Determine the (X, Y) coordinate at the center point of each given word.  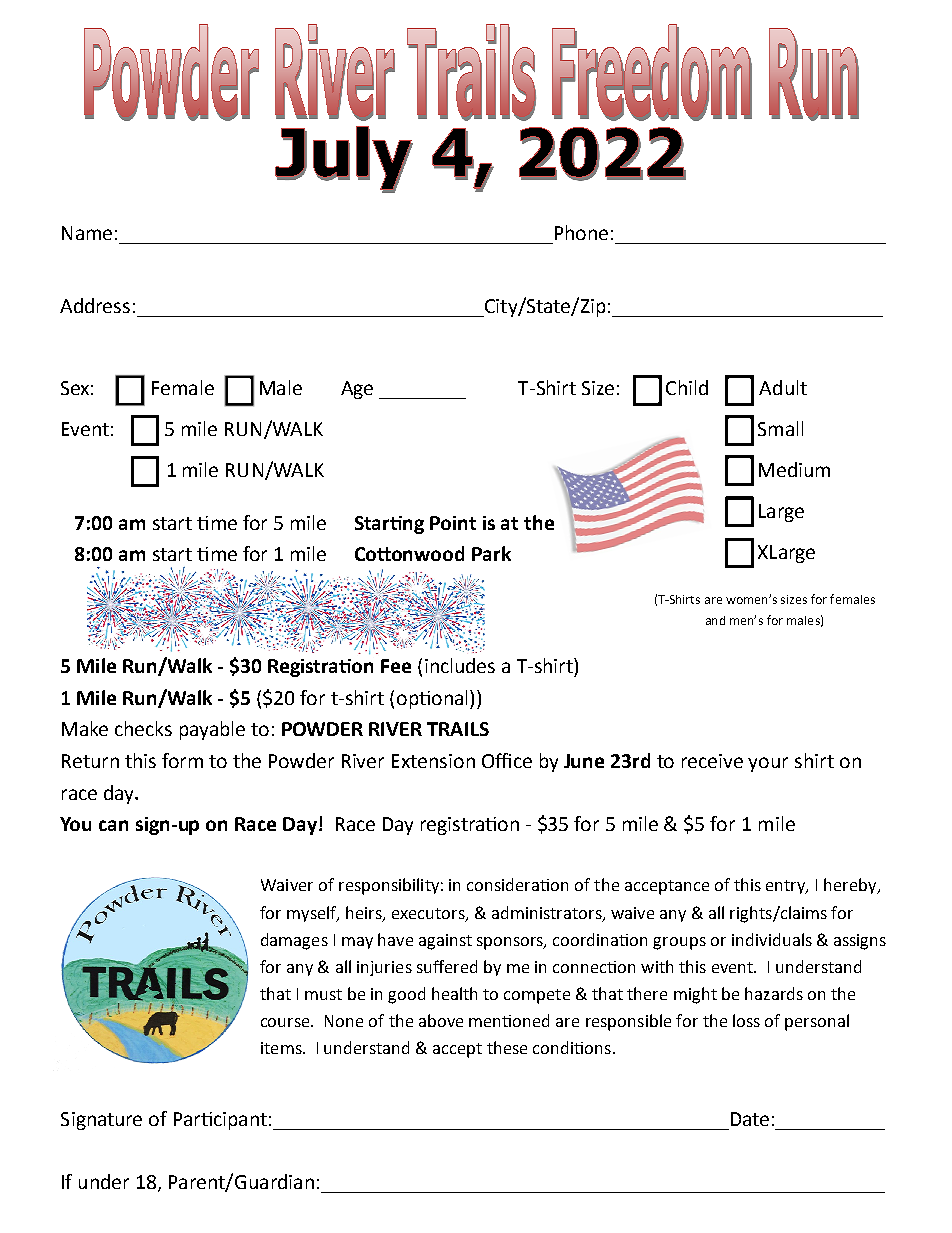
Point (453, 523)
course (286, 1022)
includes (460, 665)
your (768, 764)
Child (687, 387)
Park (491, 553)
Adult (783, 387)
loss (746, 1020)
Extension (433, 761)
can (113, 825)
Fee (396, 666)
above (441, 1020)
